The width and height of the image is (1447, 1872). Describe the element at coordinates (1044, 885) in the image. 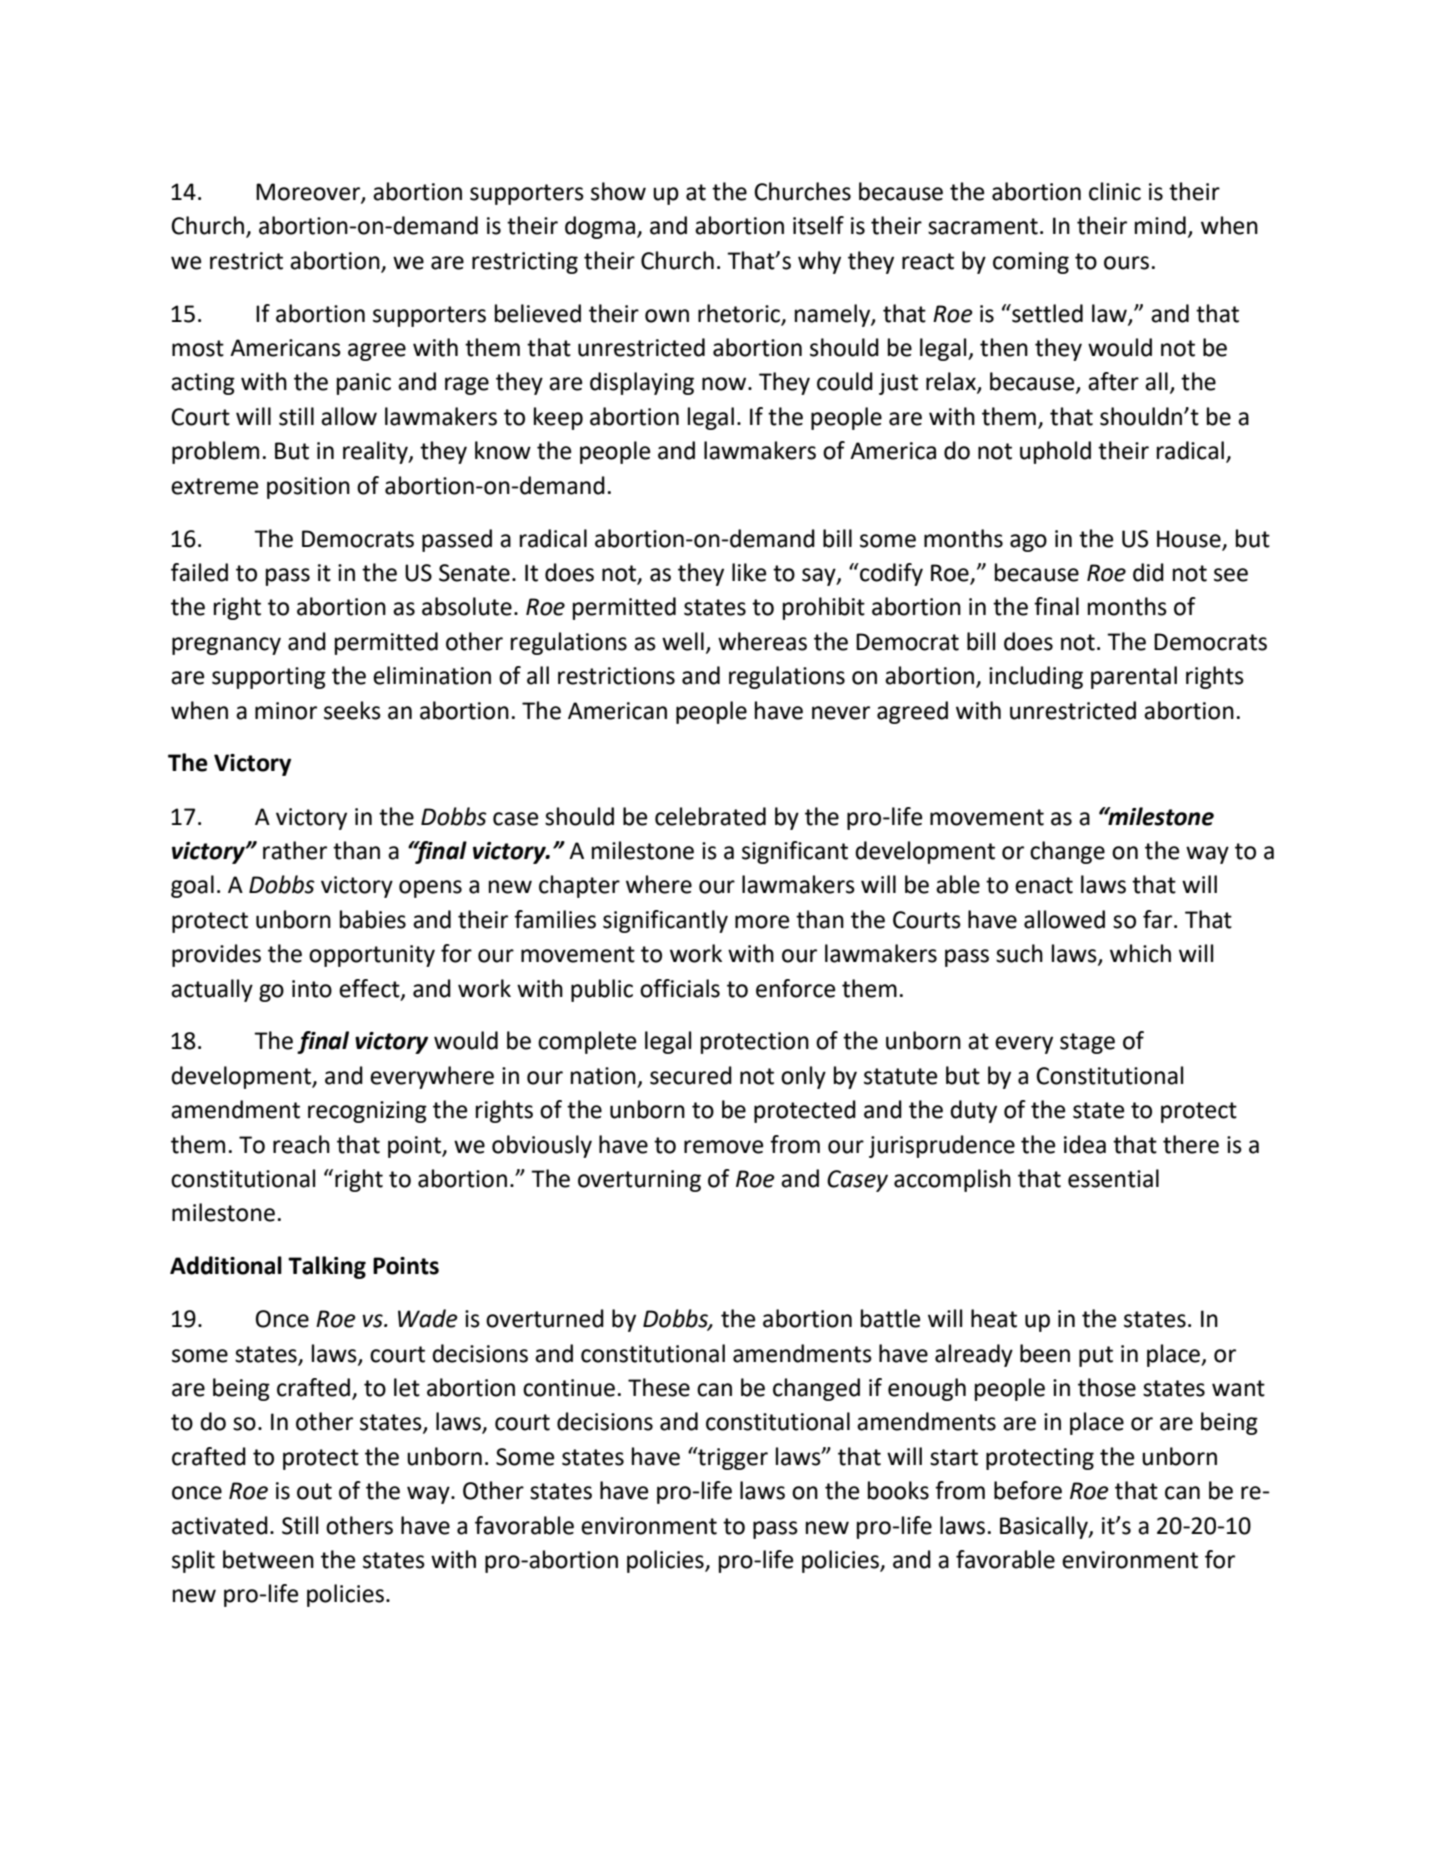

I see `enact` at that location.
